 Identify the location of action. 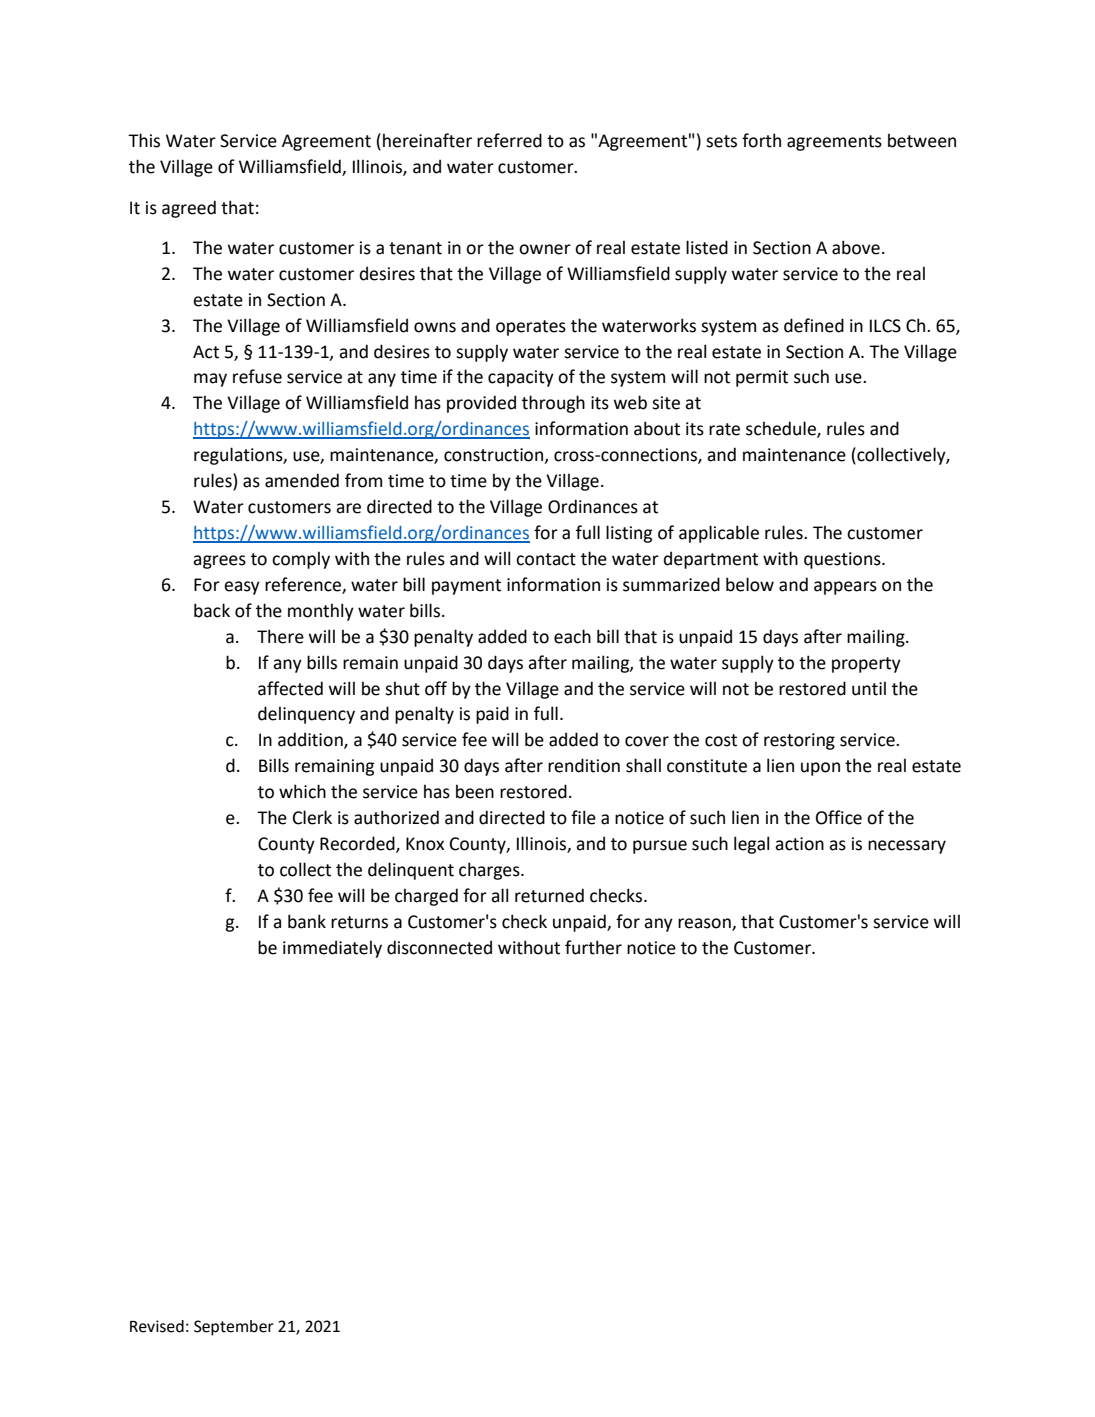
(799, 844).
